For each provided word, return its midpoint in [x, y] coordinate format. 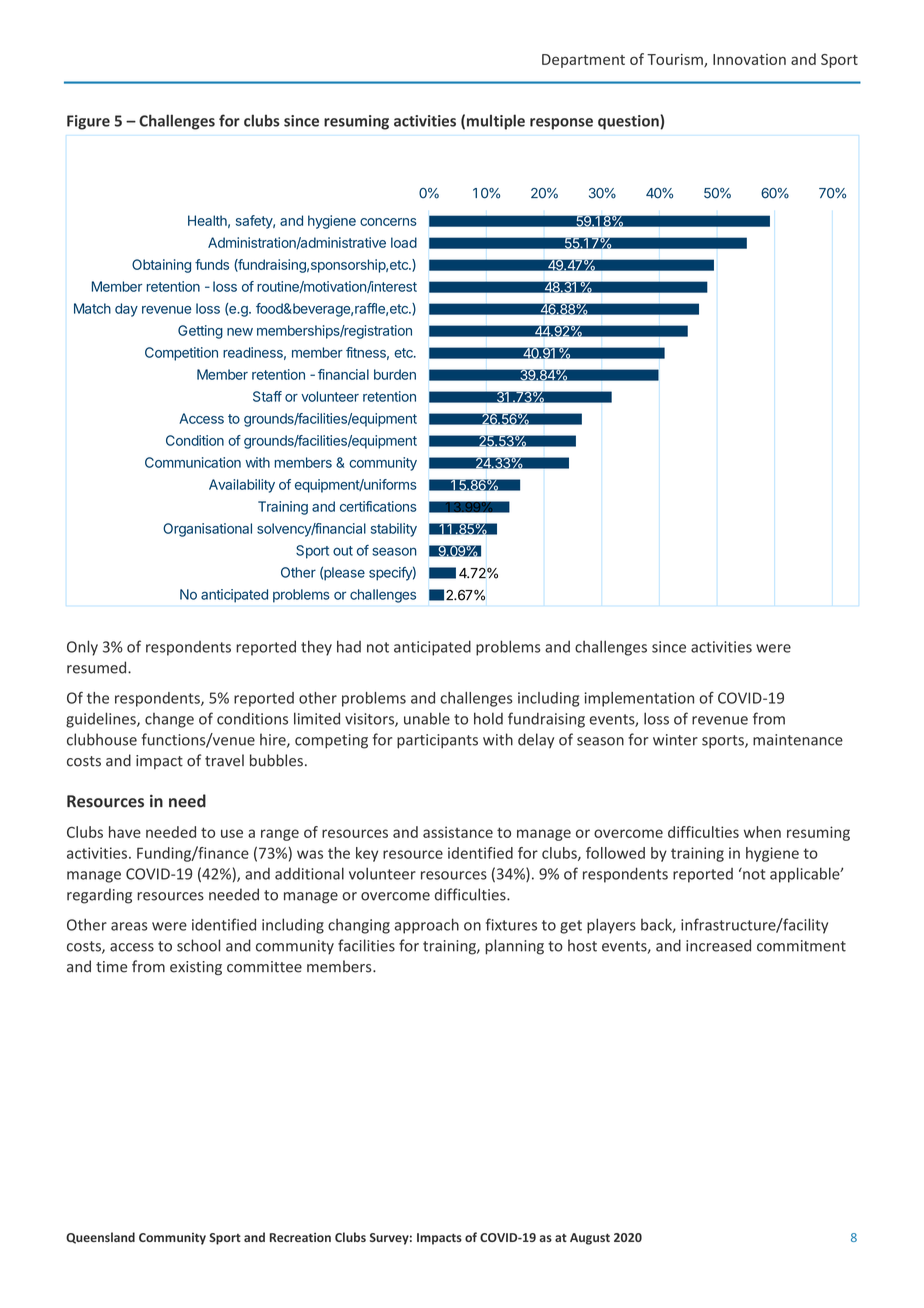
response [561, 124]
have [125, 832]
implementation [639, 699]
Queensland [100, 1238]
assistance [458, 832]
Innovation [749, 59]
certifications [378, 506]
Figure [88, 122]
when [762, 832]
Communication [193, 462]
